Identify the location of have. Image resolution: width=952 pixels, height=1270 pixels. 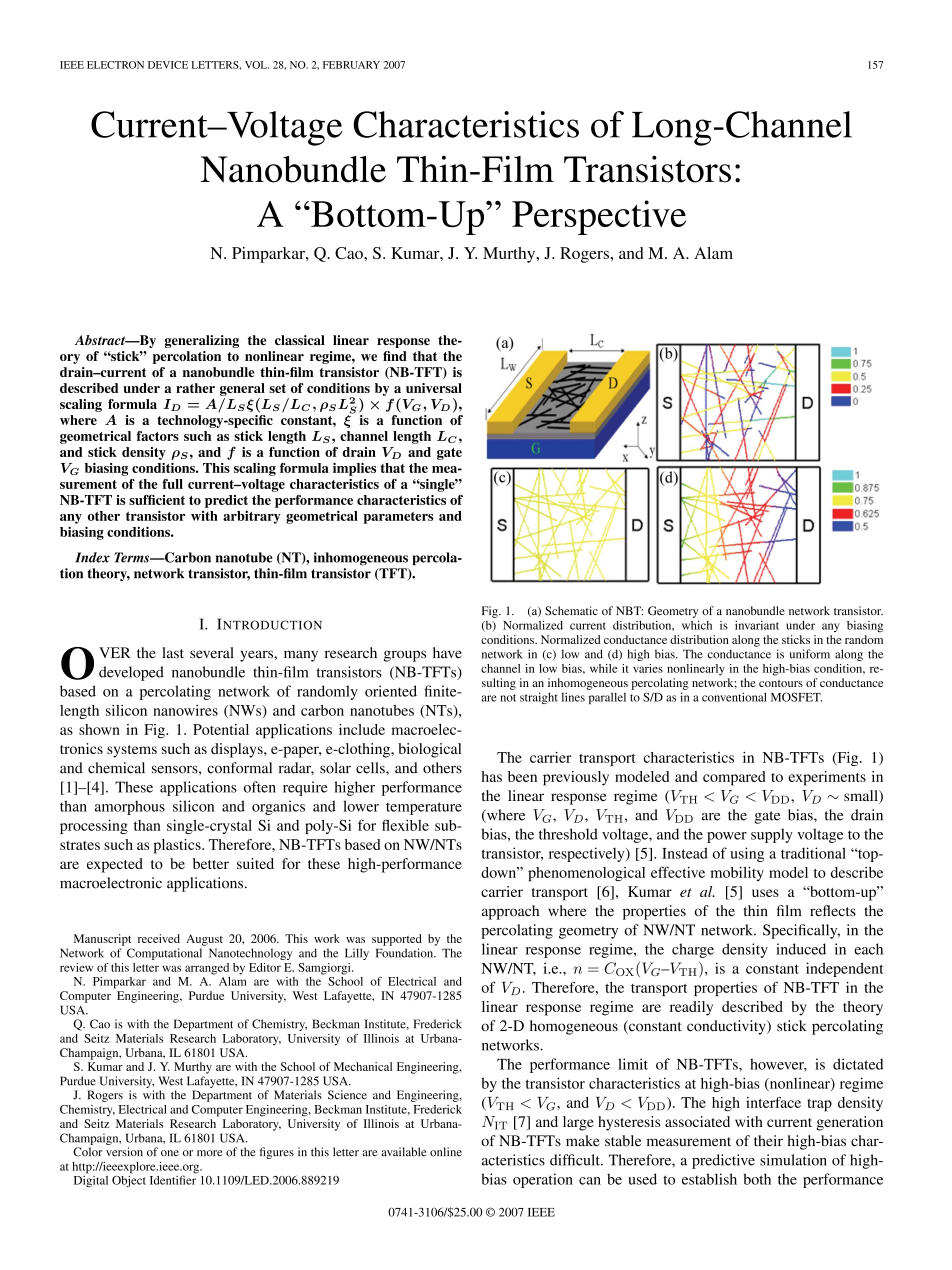
(447, 653).
